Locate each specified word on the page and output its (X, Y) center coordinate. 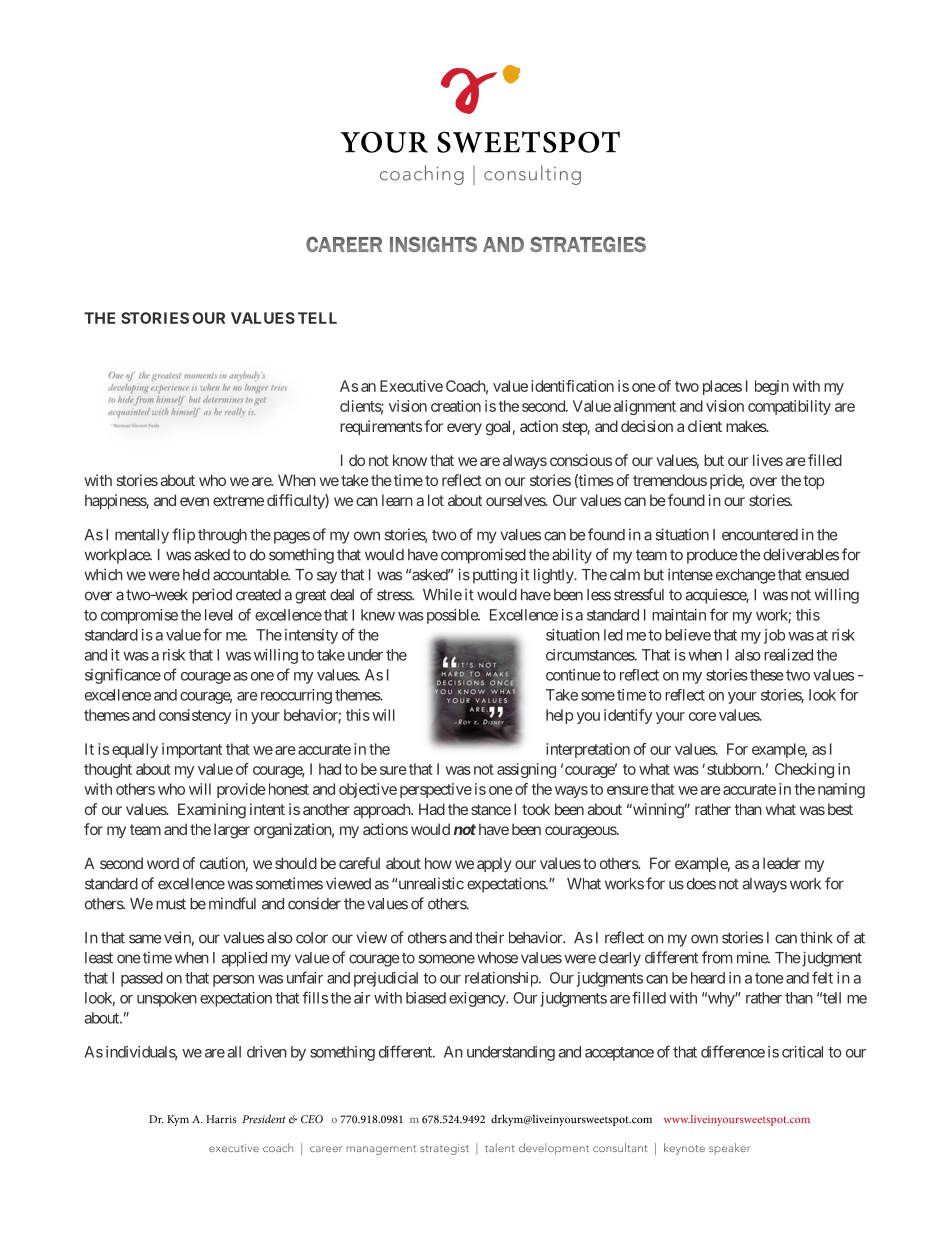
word (163, 863)
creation (456, 406)
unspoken (167, 999)
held (196, 575)
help (559, 716)
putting (495, 576)
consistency (195, 716)
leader (782, 863)
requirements (381, 427)
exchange (746, 576)
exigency (478, 999)
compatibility (789, 407)
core (702, 716)
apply (494, 864)
